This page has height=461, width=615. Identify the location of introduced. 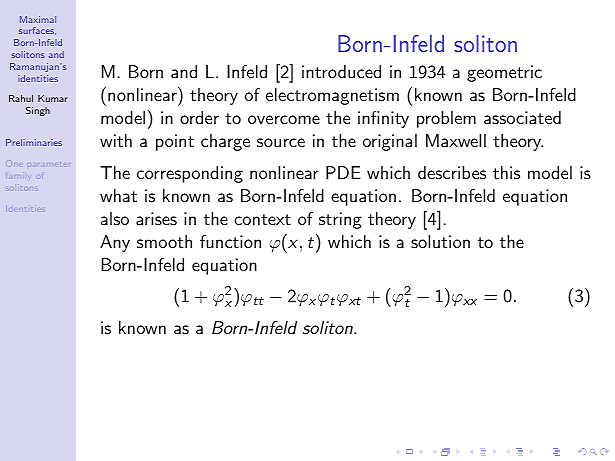
(341, 71).
